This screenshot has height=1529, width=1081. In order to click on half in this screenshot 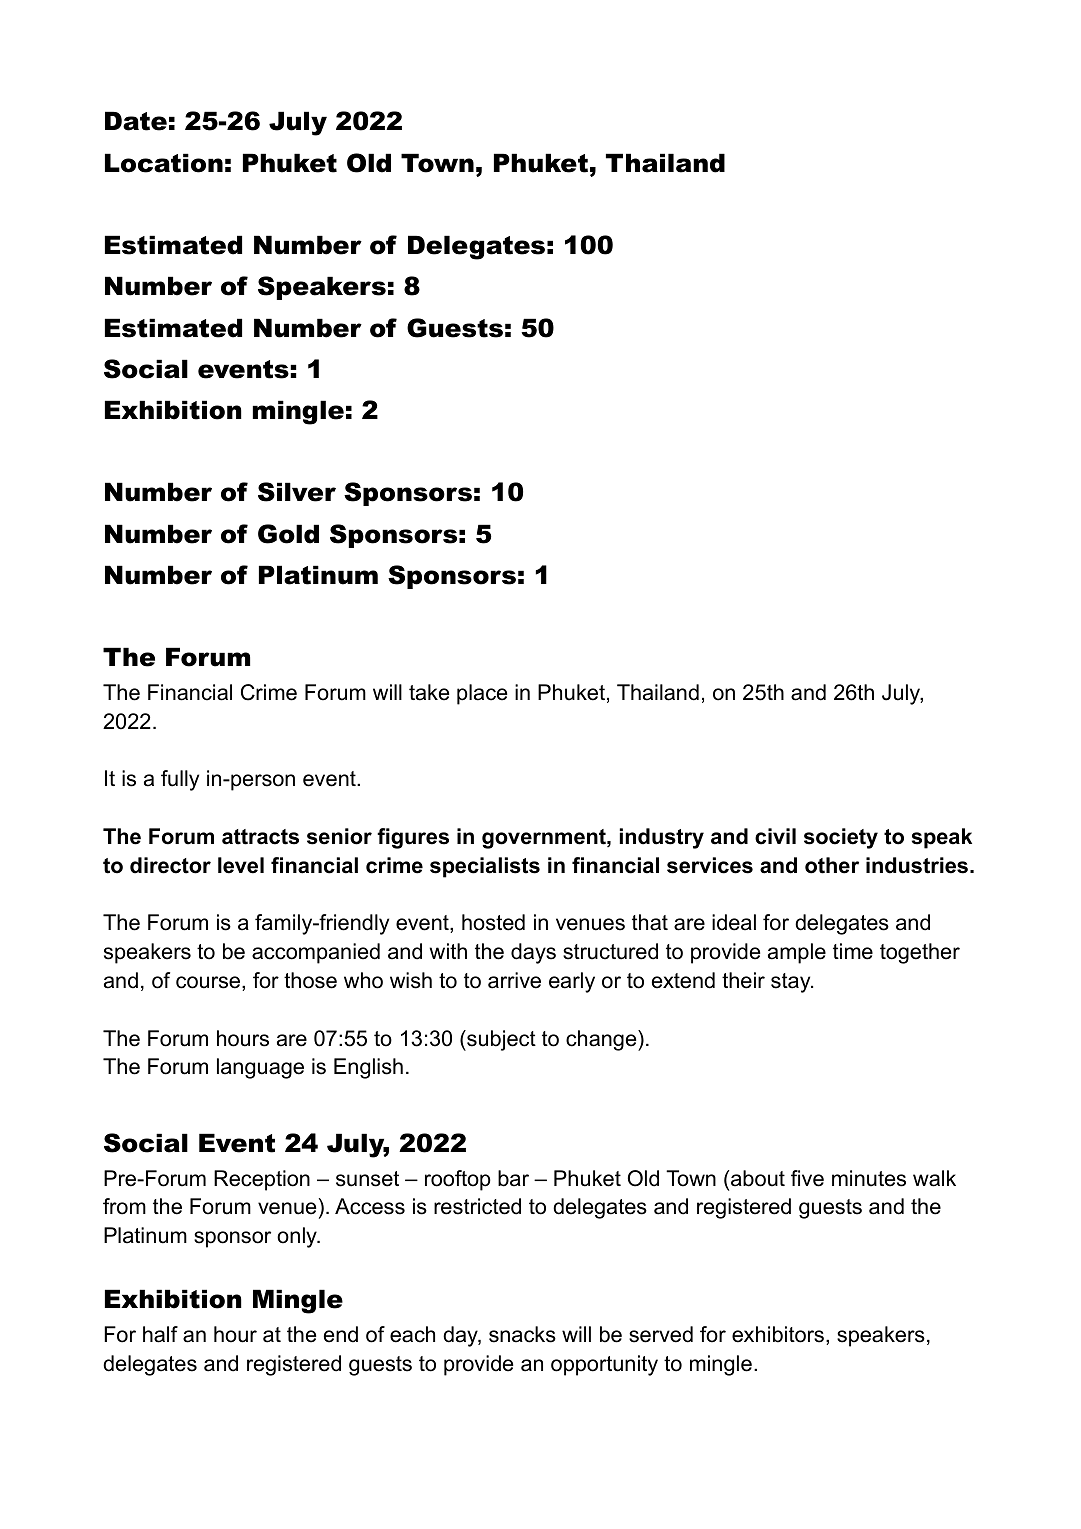, I will do `click(160, 1334)`.
